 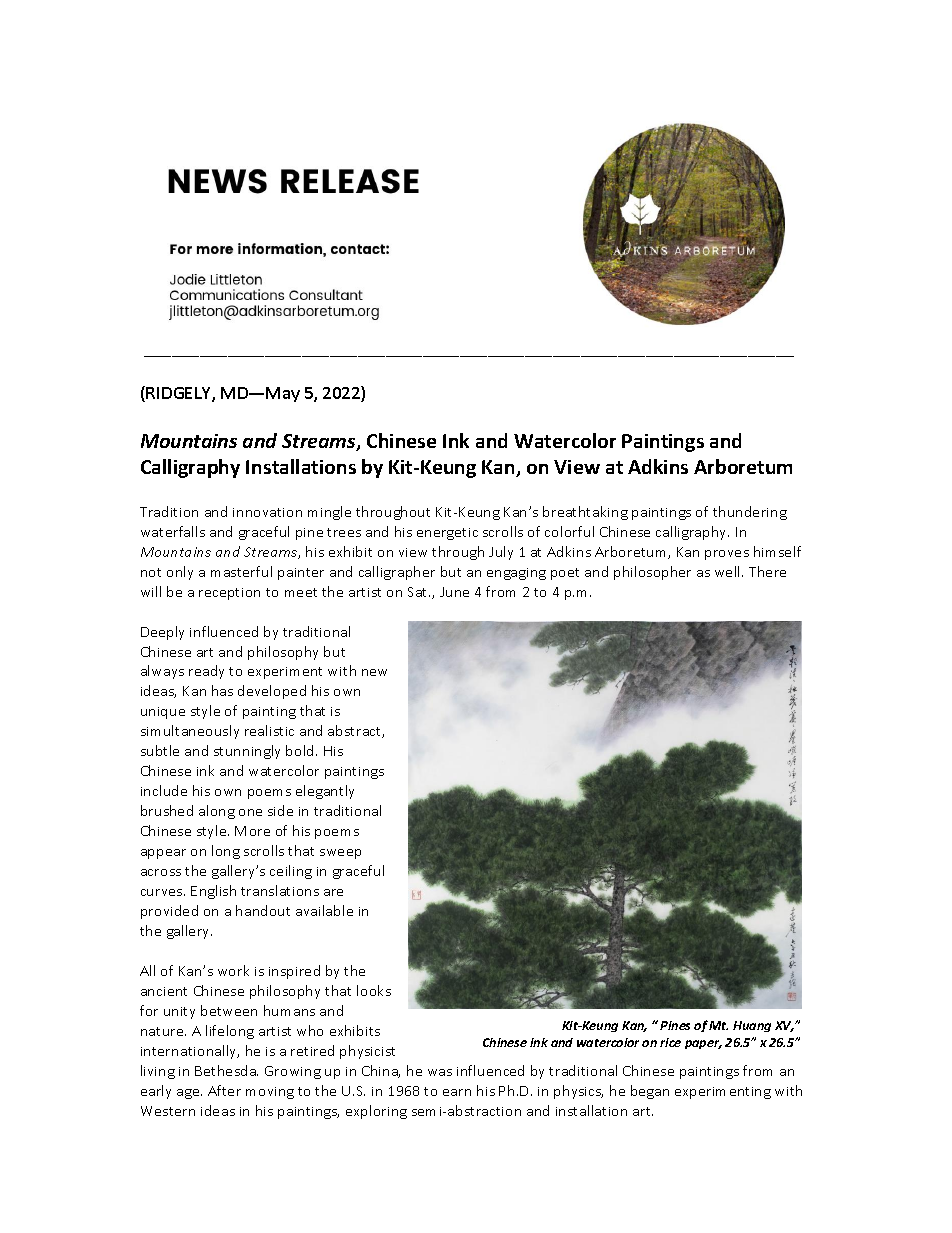 I want to click on one, so click(x=250, y=812).
